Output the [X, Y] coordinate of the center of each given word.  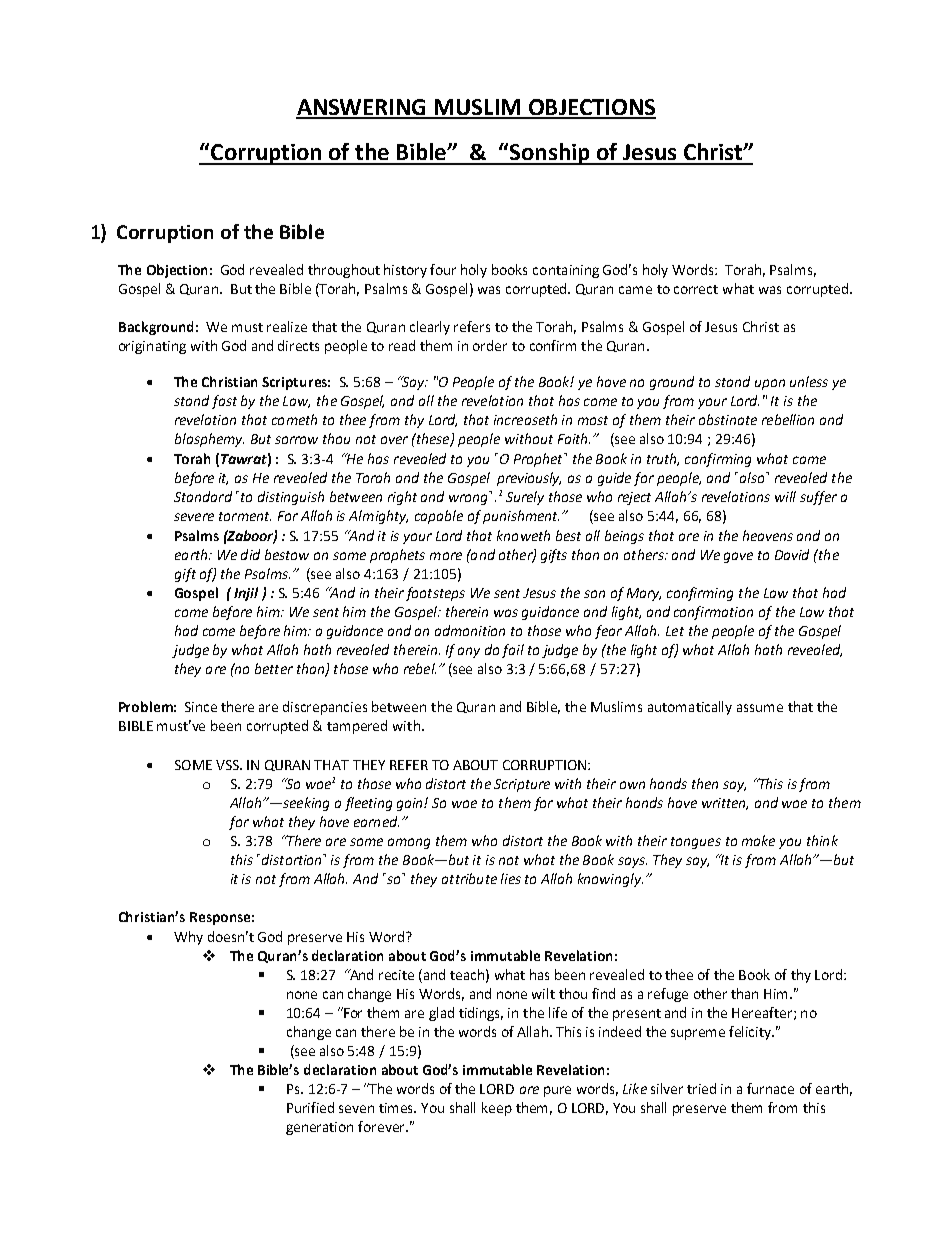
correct [696, 289]
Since [201, 707]
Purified [310, 1107]
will [785, 496]
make [758, 840]
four [443, 269]
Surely [525, 498]
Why [188, 938]
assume [760, 708]
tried [701, 1088]
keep [497, 1109]
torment [245, 516]
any [469, 652]
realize [287, 326]
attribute [469, 878]
